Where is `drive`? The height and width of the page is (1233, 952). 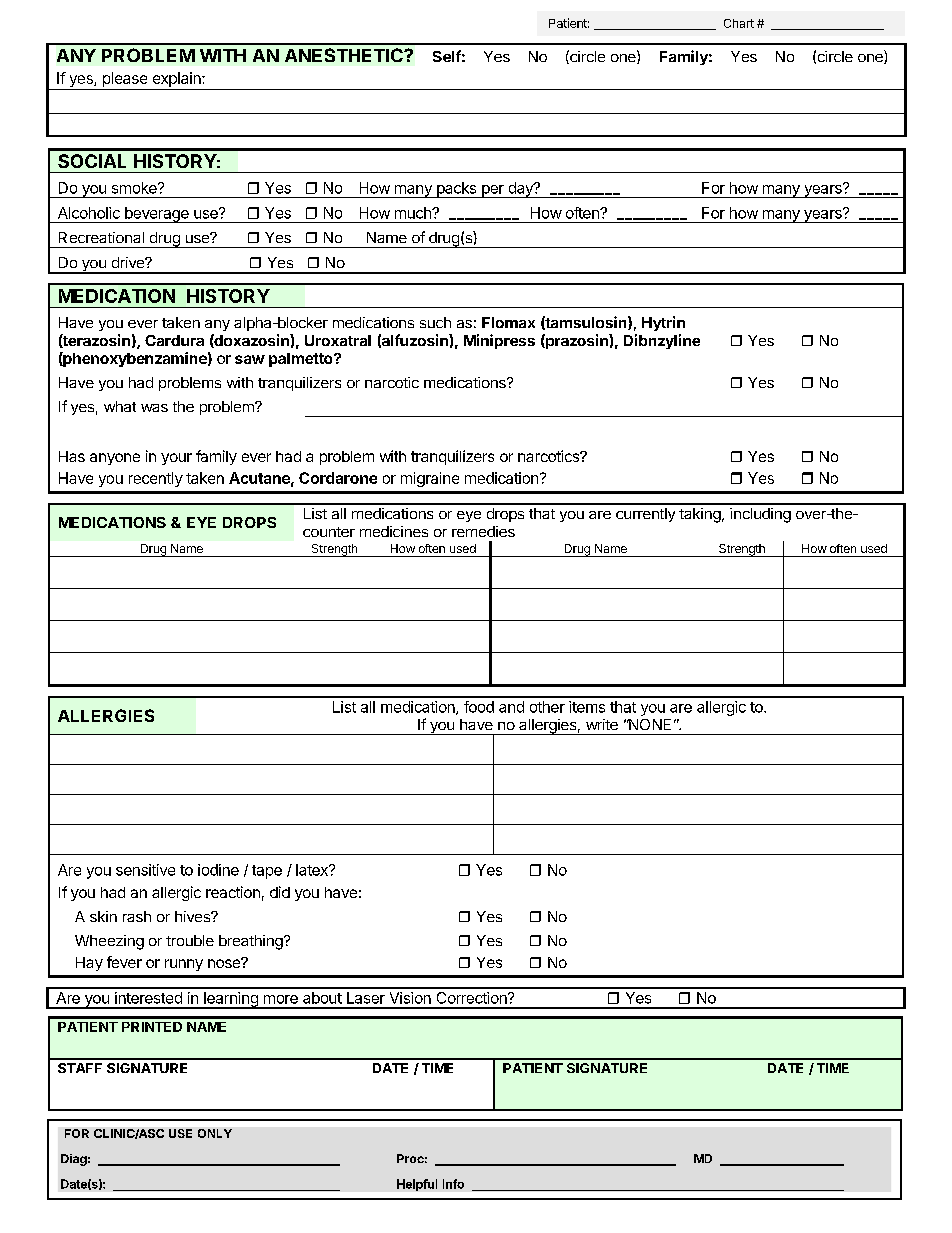
drive is located at coordinates (129, 262).
